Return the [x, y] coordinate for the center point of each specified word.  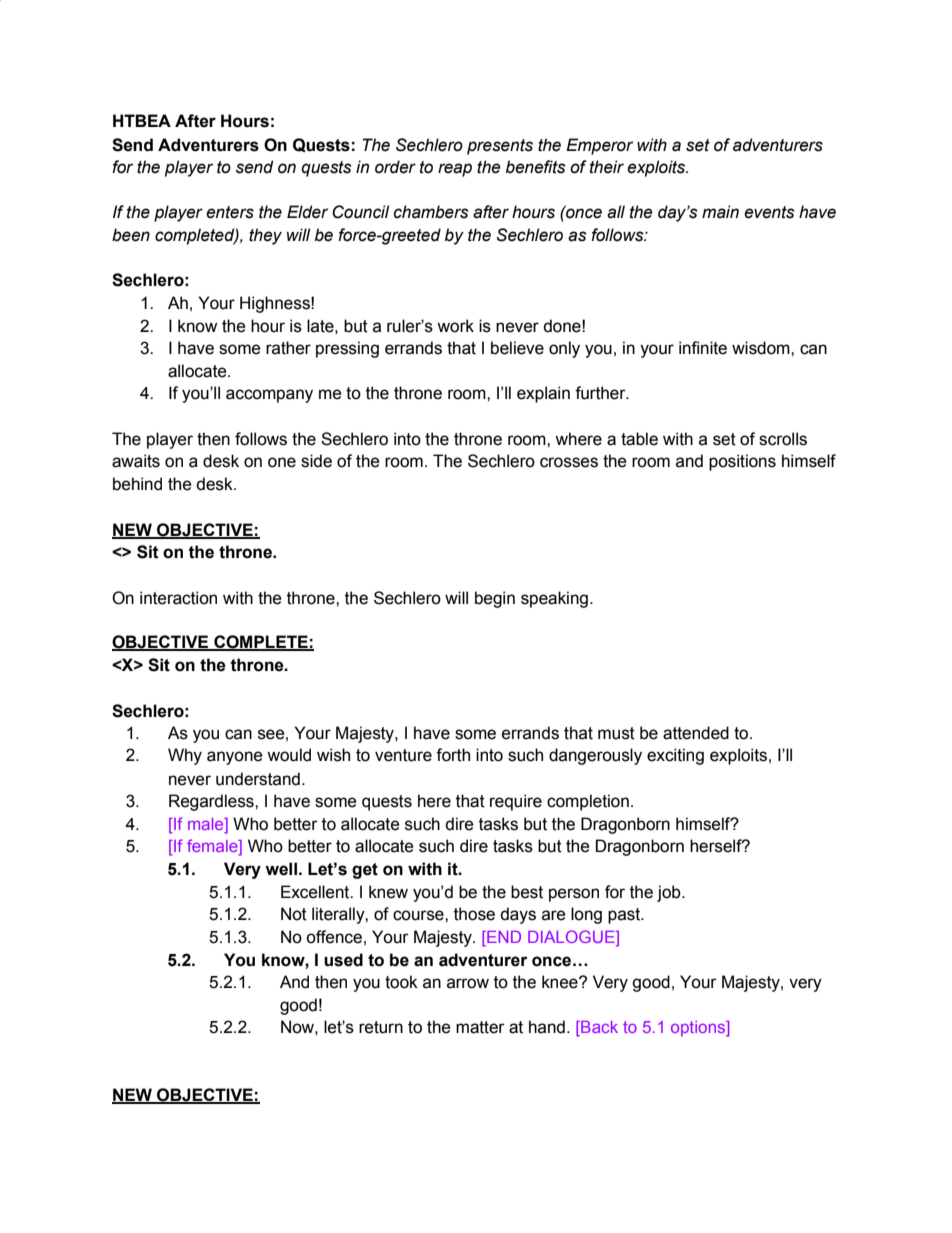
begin [495, 599]
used [343, 960]
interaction [178, 598]
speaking [554, 599]
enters [230, 212]
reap [455, 170]
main [720, 212]
